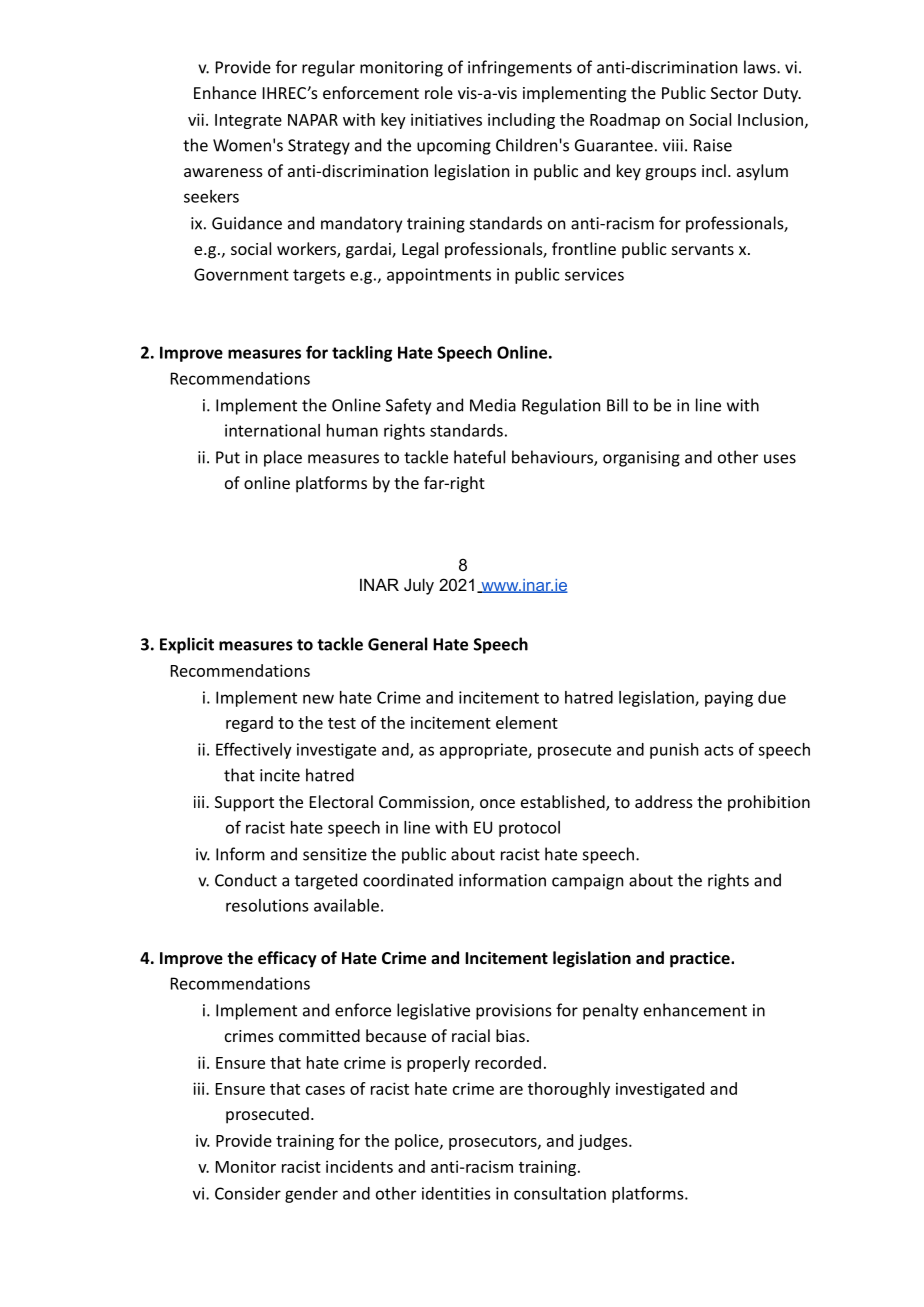  What do you see at coordinates (456, 1193) in the screenshot?
I see `identities` at bounding box center [456, 1193].
